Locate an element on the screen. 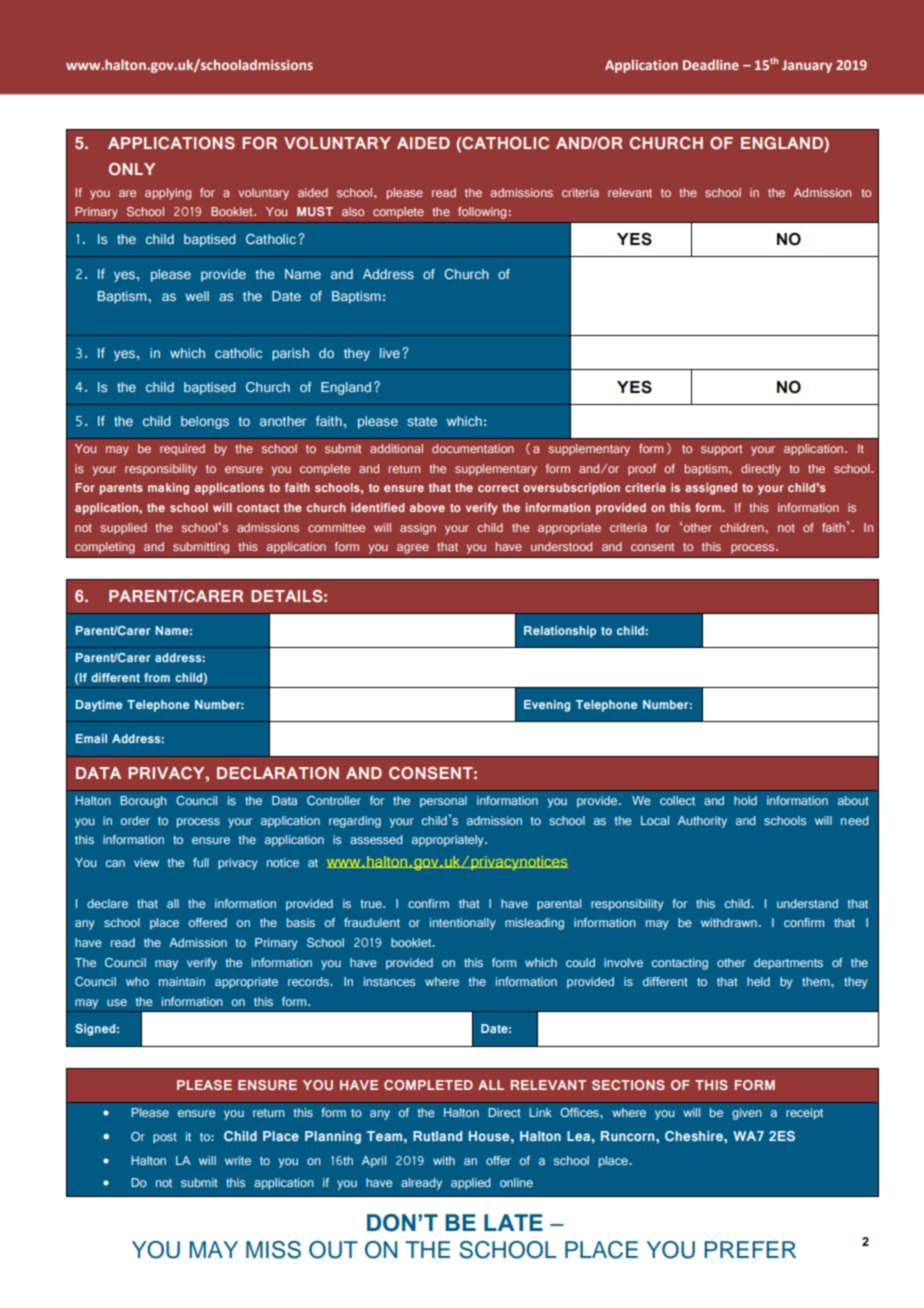  live is located at coordinates (390, 353).
